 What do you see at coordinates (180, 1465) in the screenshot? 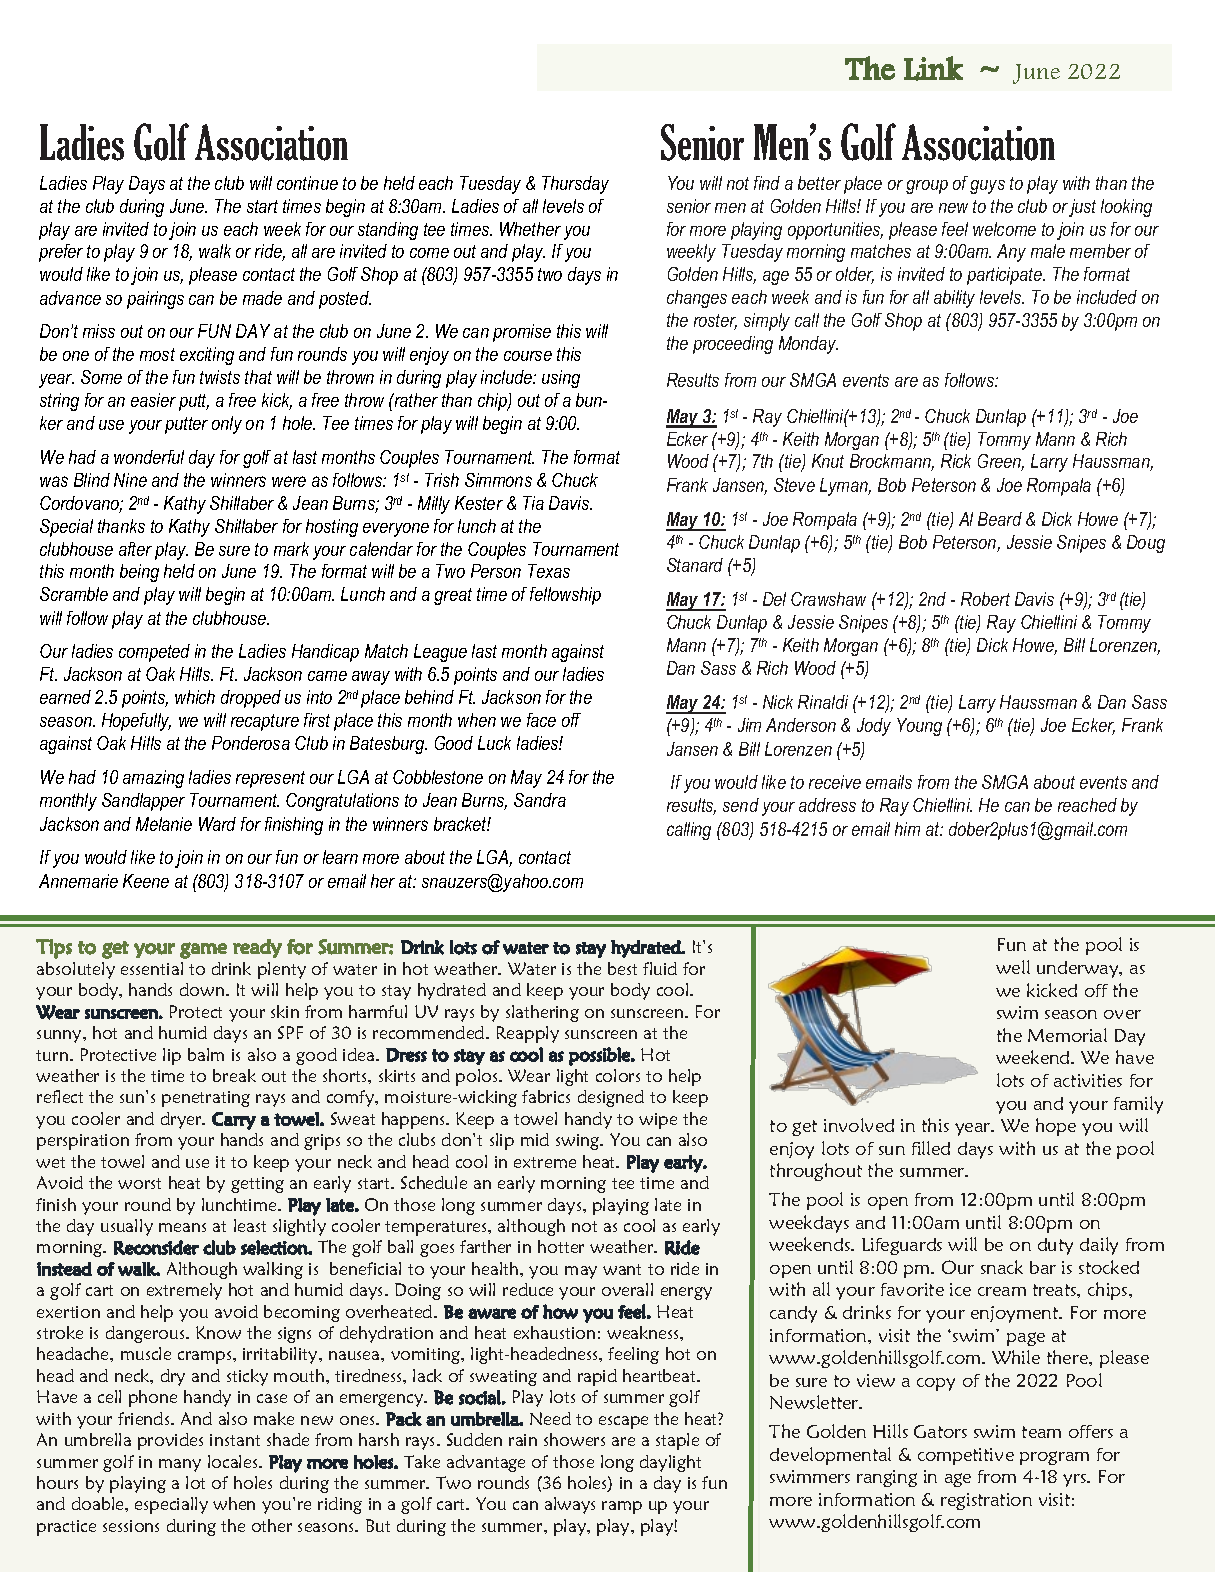
I see `many` at bounding box center [180, 1465].
